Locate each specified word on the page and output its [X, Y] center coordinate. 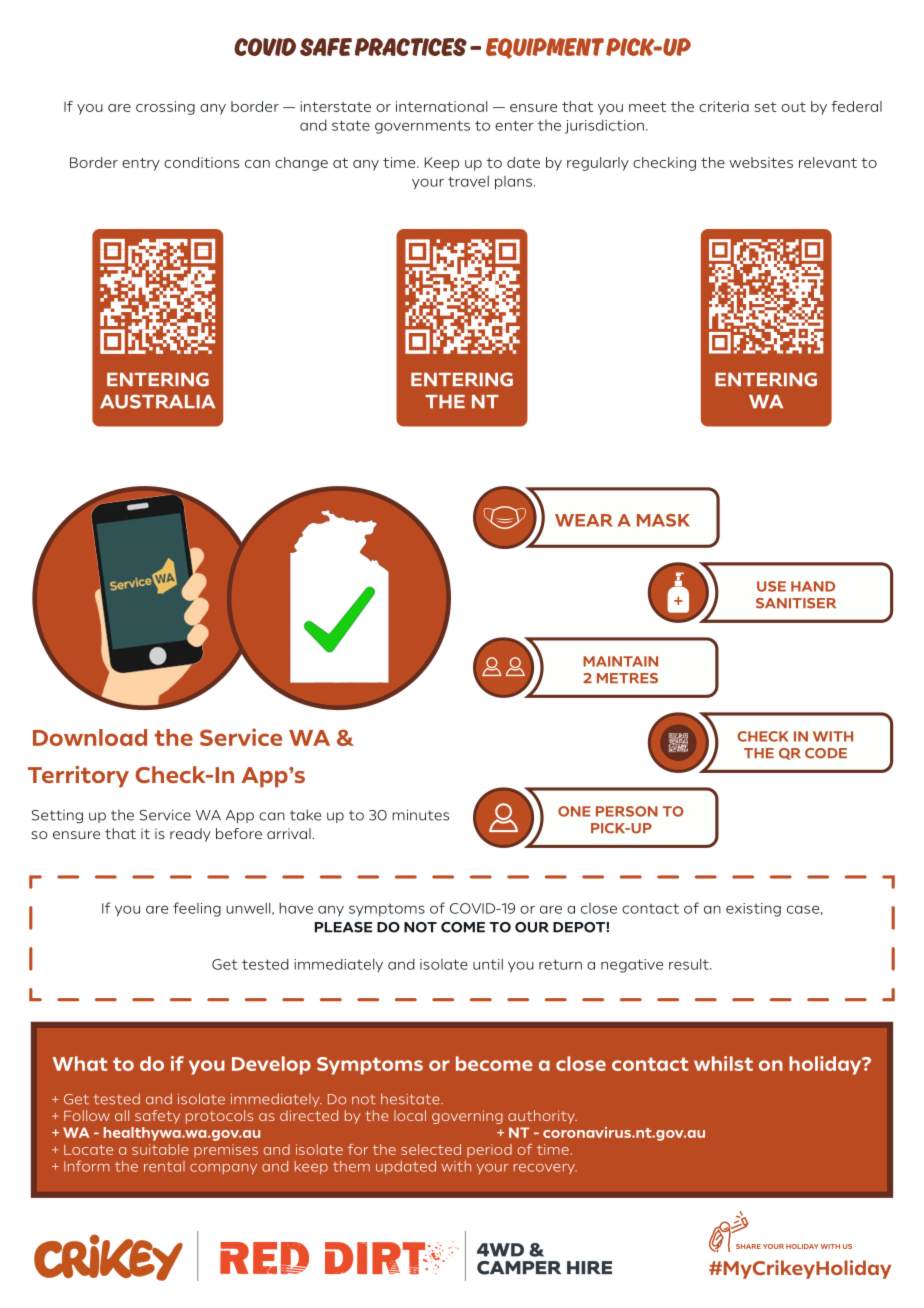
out [793, 107]
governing [467, 1117]
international [441, 106]
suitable [160, 1149]
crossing [165, 108]
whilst [723, 1063]
